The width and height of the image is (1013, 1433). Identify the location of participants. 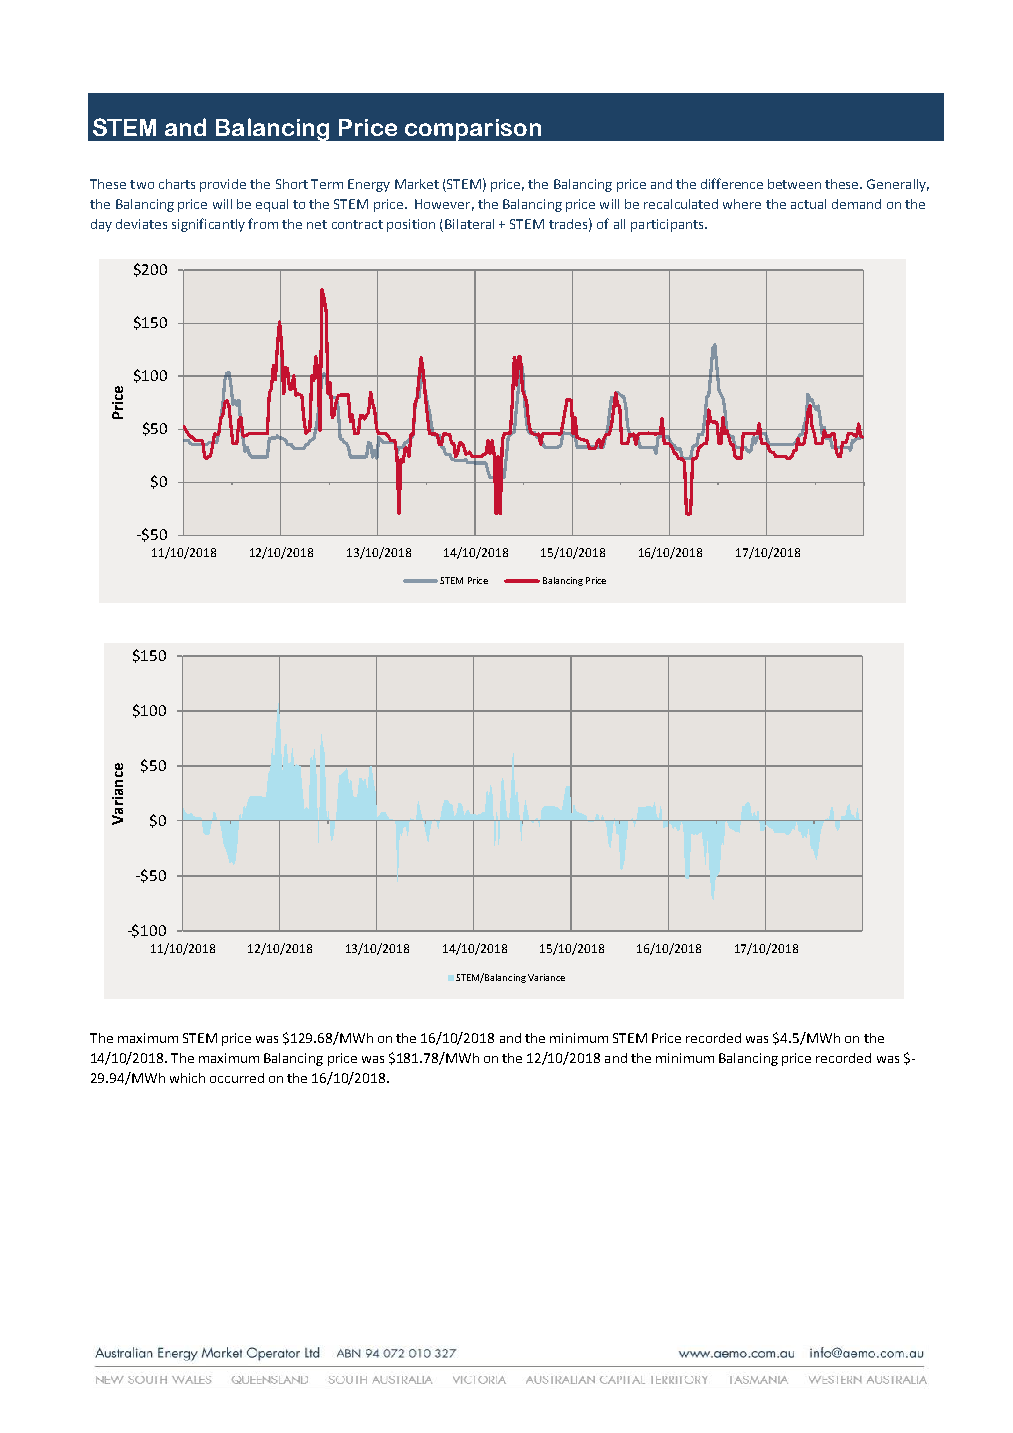
(668, 225).
